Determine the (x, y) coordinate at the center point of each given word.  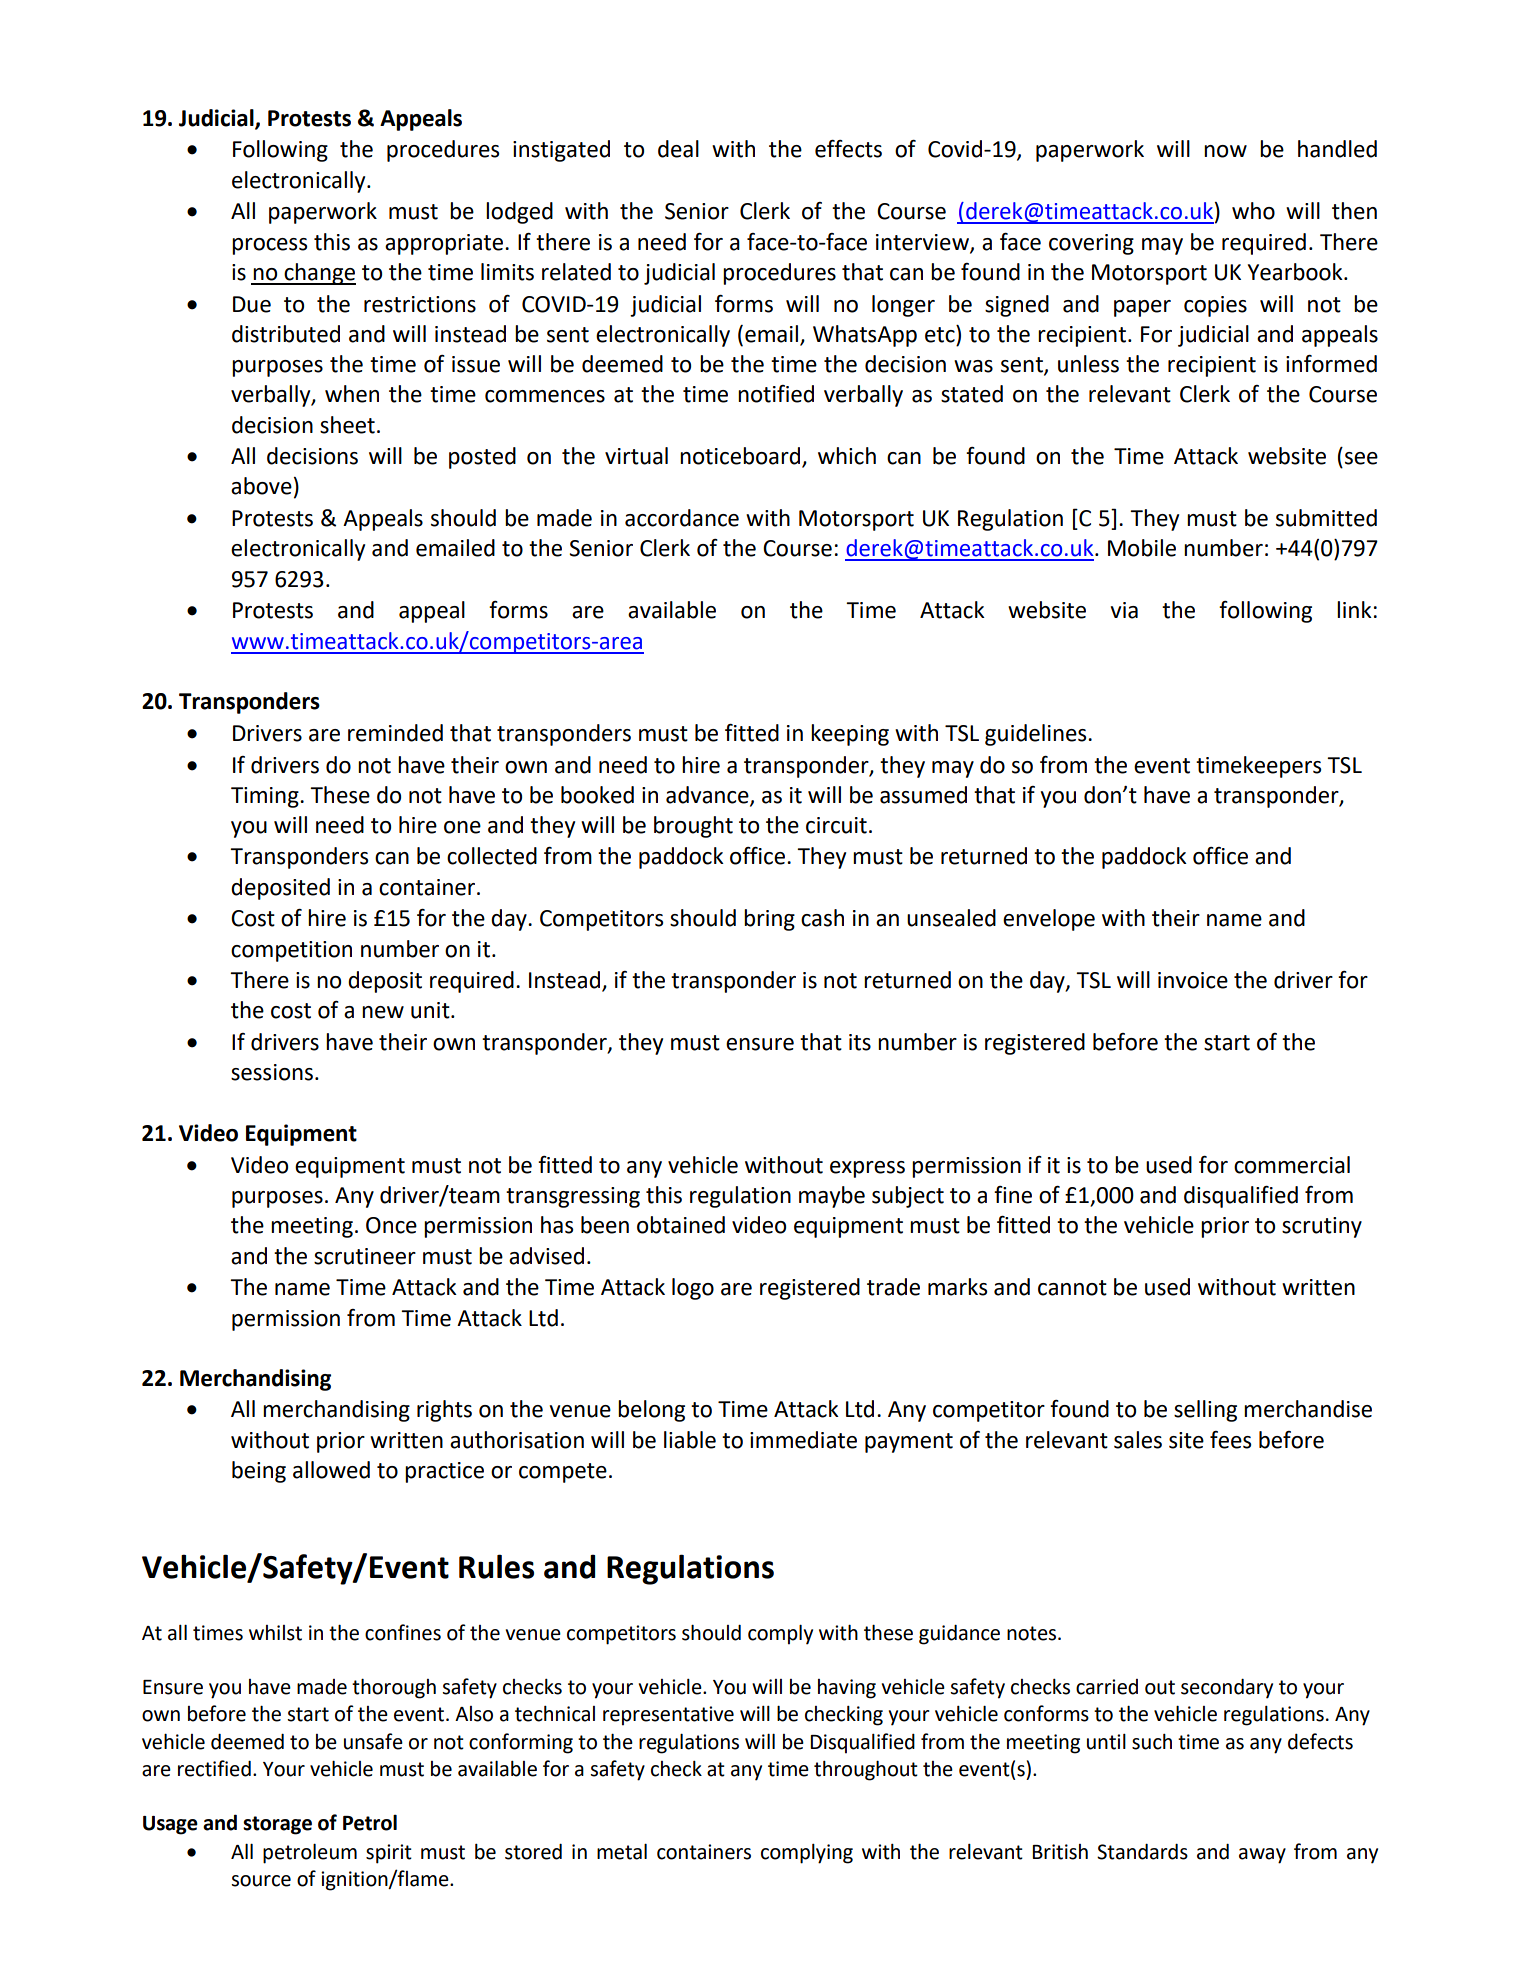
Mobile (1142, 548)
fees (1230, 1440)
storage (277, 1825)
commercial (1292, 1165)
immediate (803, 1440)
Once (391, 1225)
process (269, 246)
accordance (682, 518)
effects (848, 149)
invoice (1193, 980)
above (261, 486)
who (1253, 211)
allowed (331, 1470)
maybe (832, 1197)
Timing (266, 797)
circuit (836, 825)
